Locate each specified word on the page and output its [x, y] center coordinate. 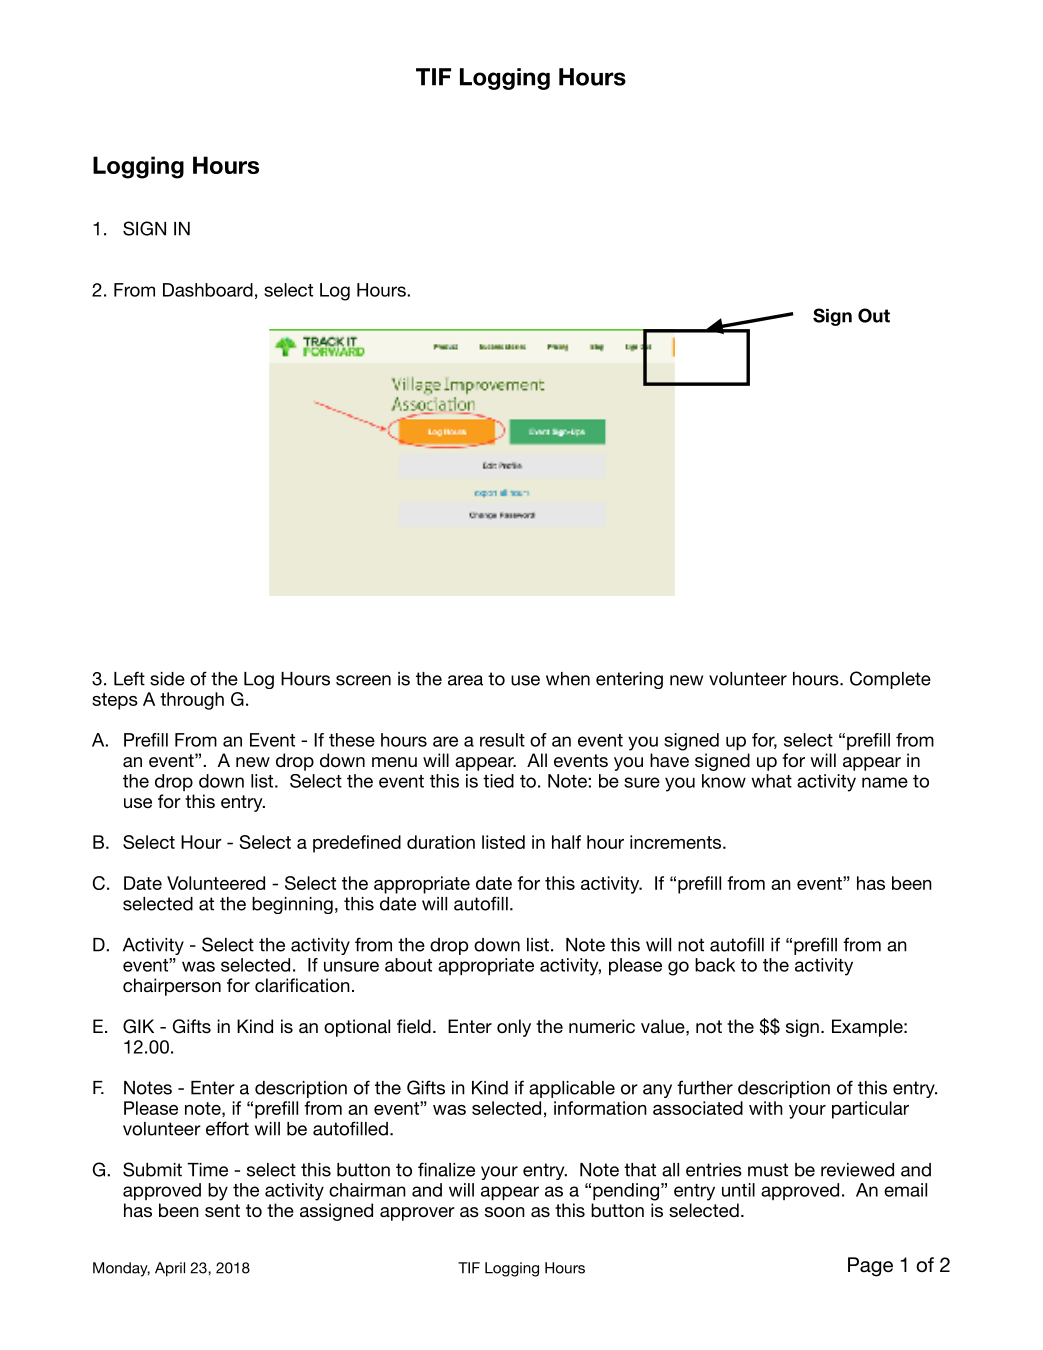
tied [498, 781]
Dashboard [208, 290]
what [771, 781]
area [465, 680]
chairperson [172, 987]
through [192, 701]
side [167, 679]
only [514, 1028]
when [568, 679]
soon [505, 1212]
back [715, 965]
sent [222, 1210]
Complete [890, 680]
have [669, 760]
